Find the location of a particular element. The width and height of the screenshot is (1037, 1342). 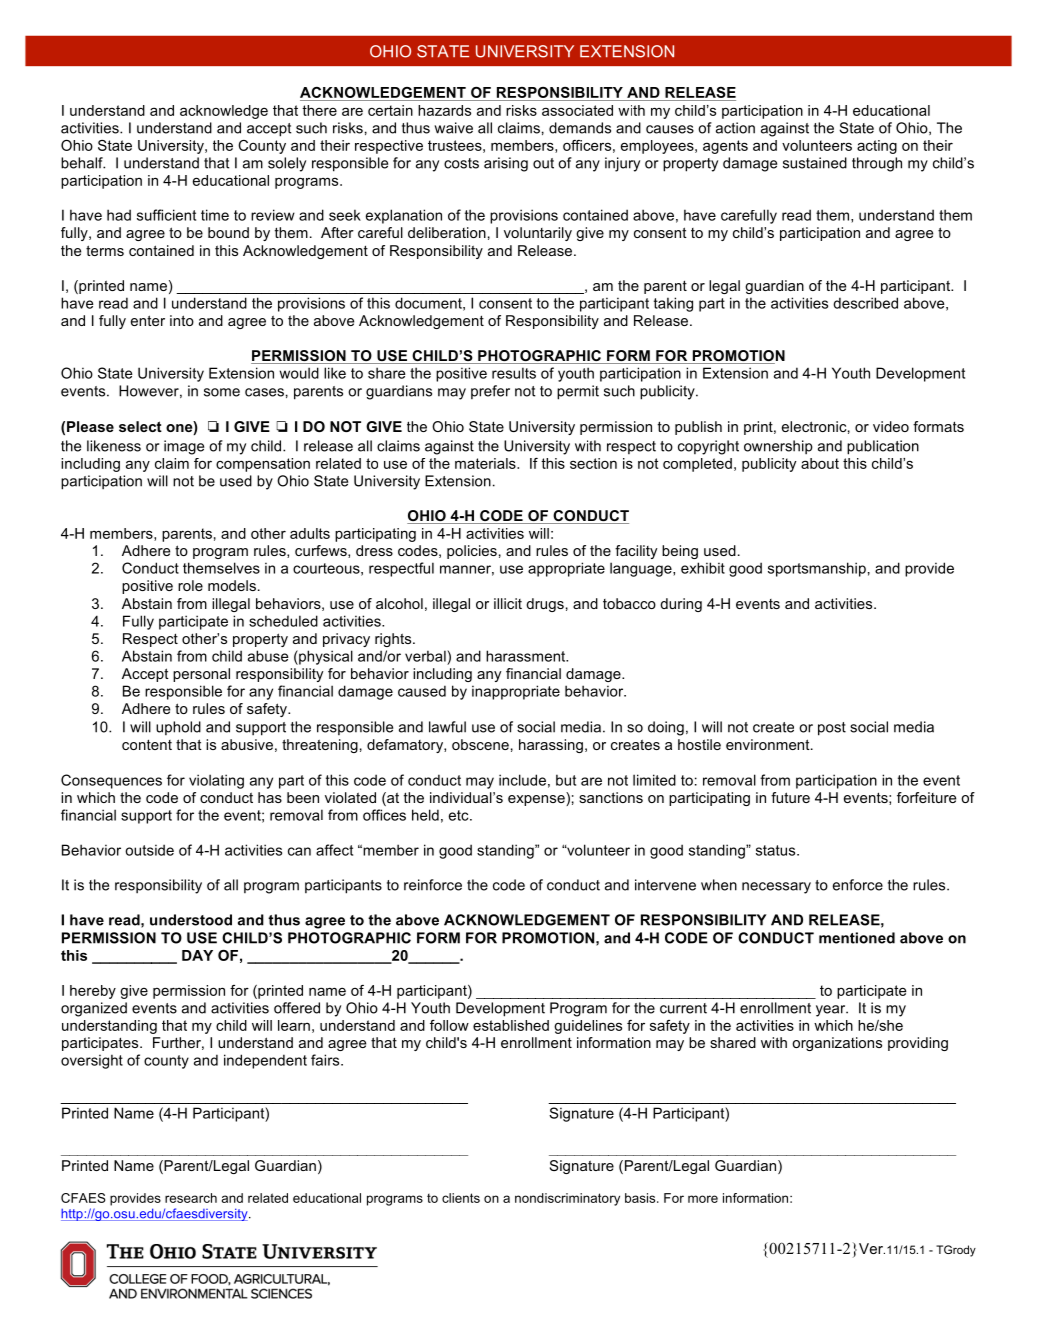

image is located at coordinates (184, 447).
